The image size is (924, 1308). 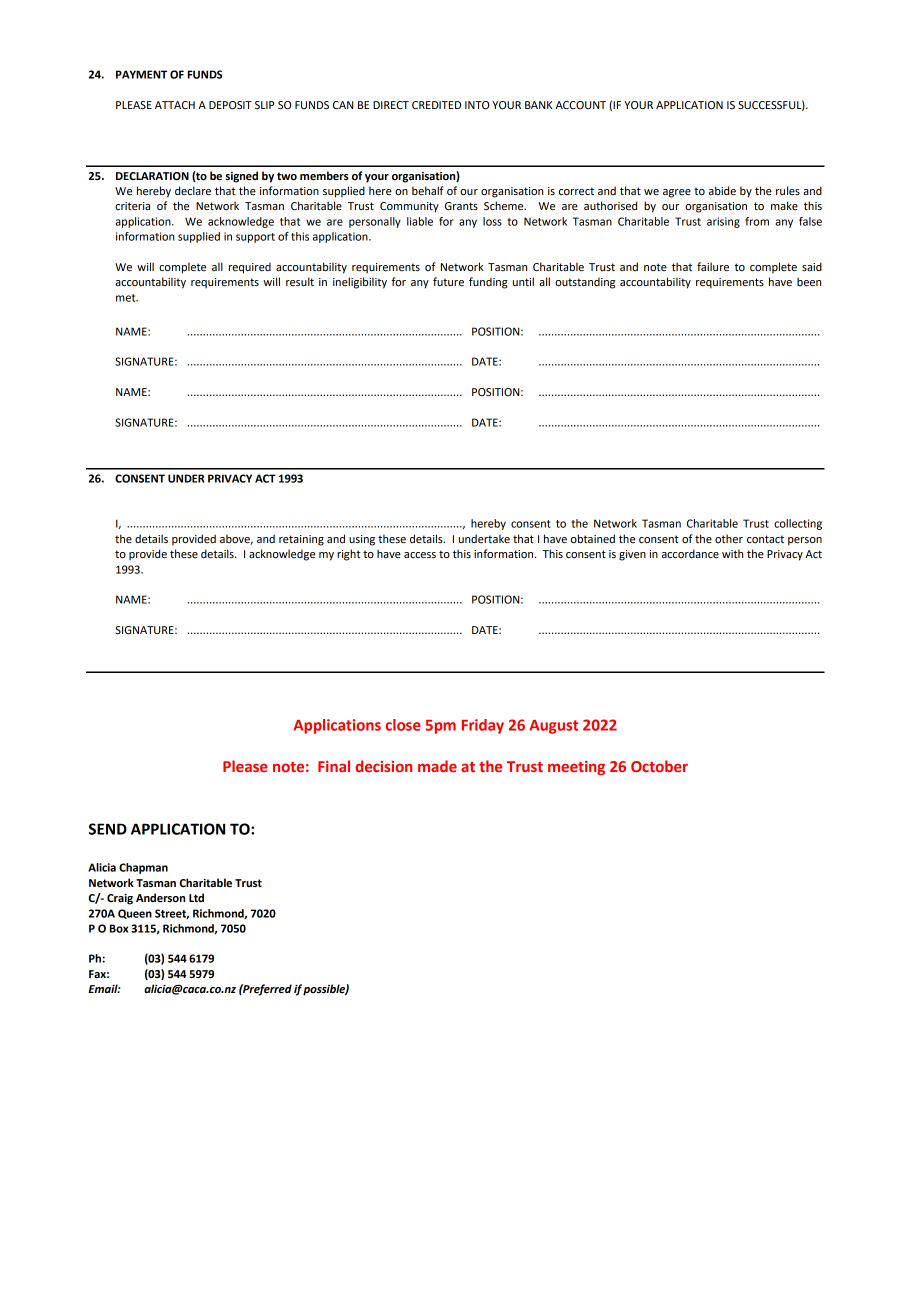 I want to click on ATTACH, so click(x=175, y=105).
